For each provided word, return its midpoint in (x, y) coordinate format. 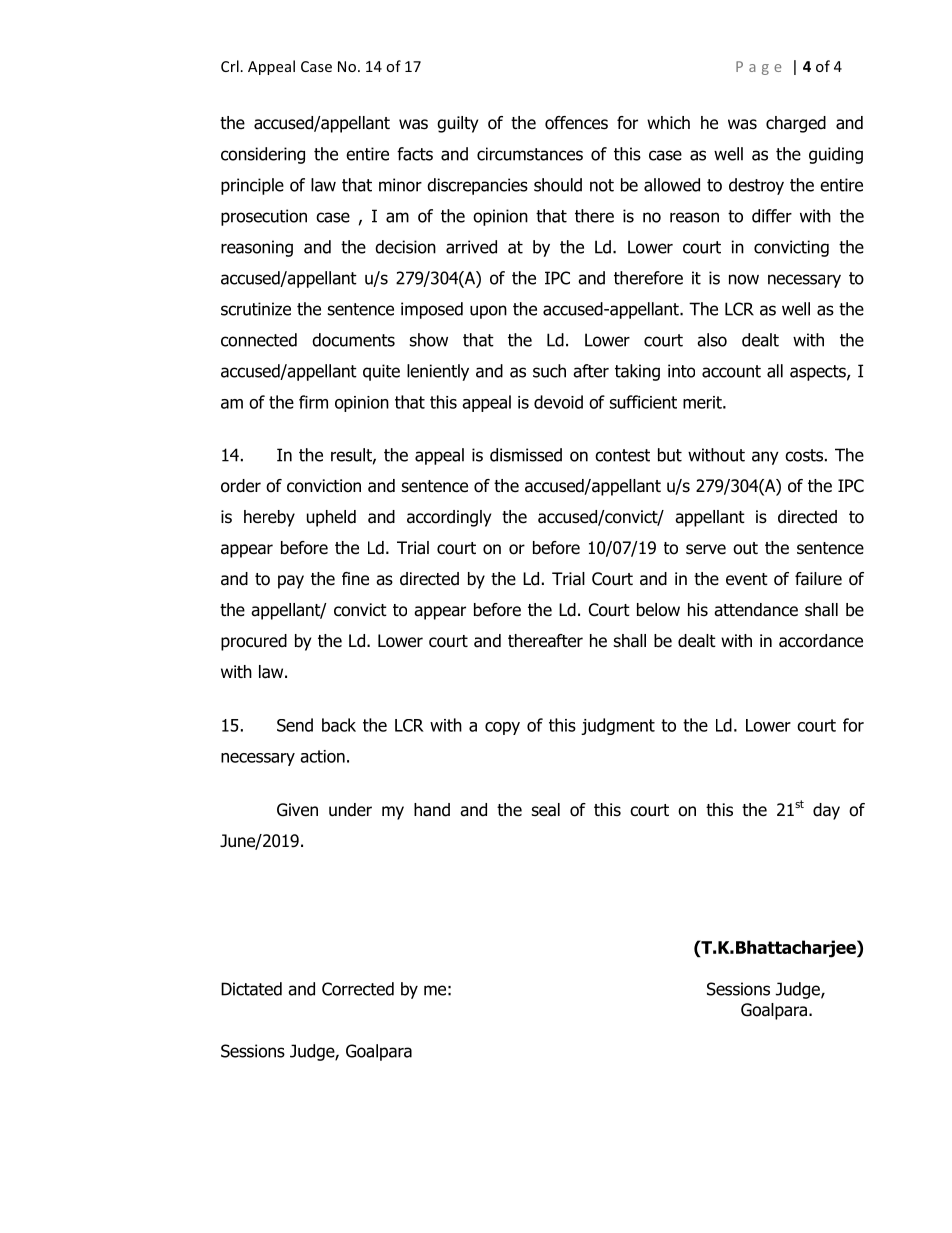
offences (576, 123)
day (826, 811)
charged (796, 124)
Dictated (251, 989)
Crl (230, 66)
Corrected (358, 989)
